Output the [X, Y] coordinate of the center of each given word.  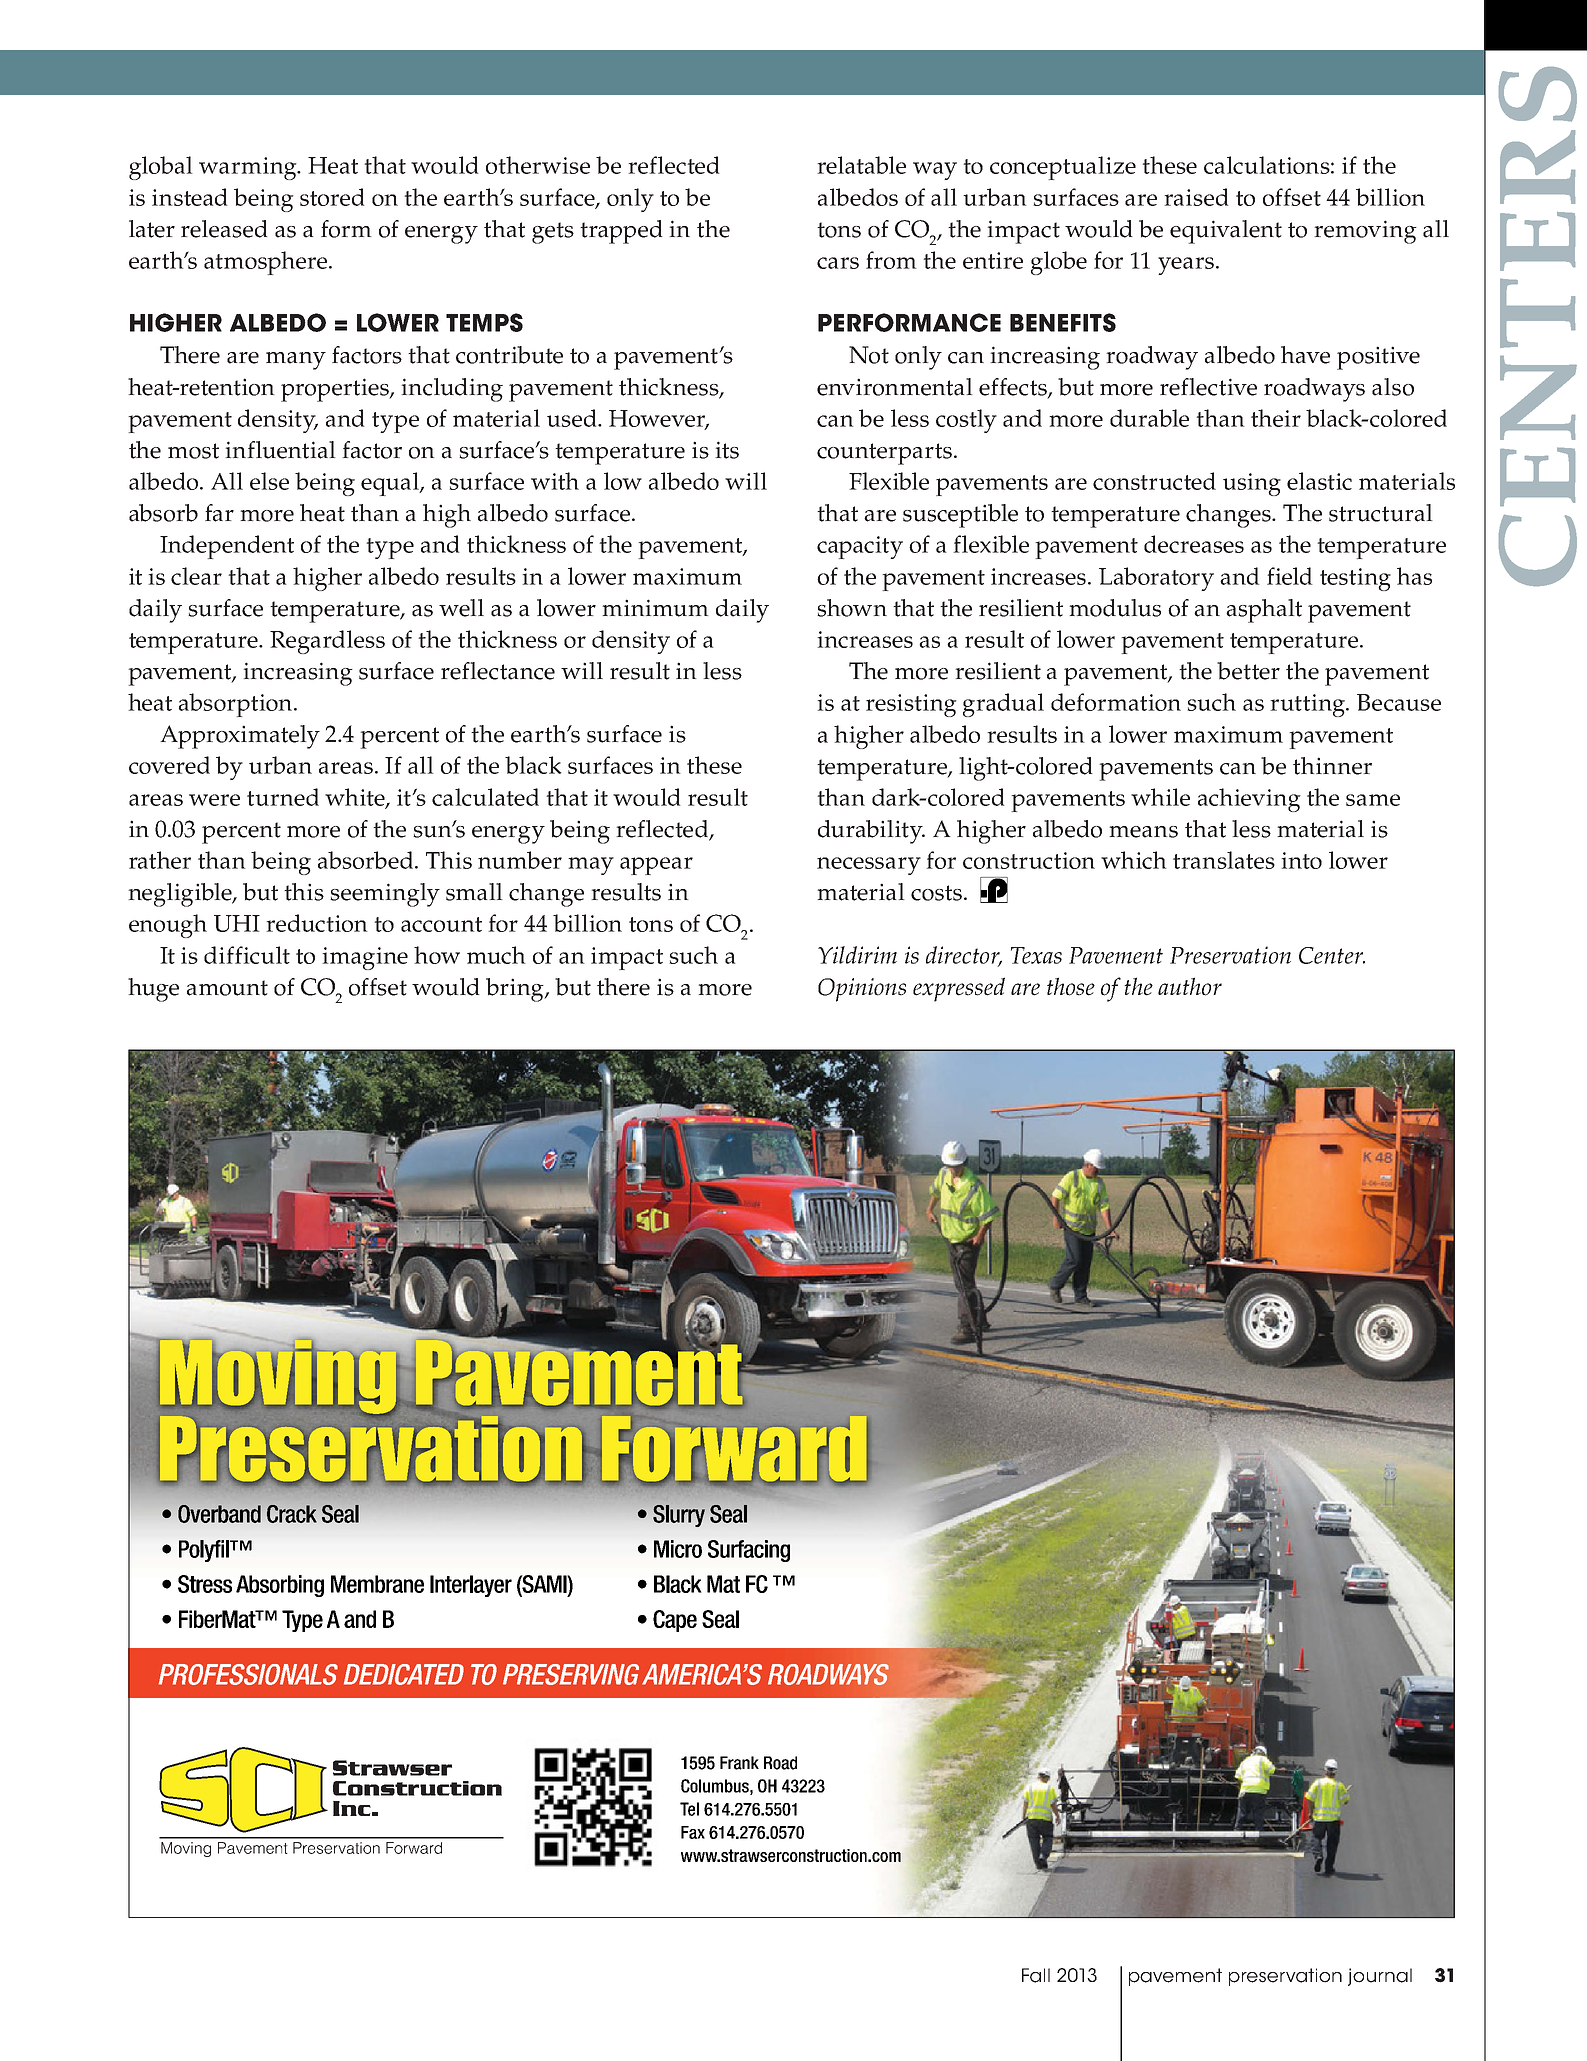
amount [227, 988]
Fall [1036, 1975]
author [1190, 986]
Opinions [862, 990]
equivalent [1226, 232]
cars [838, 263]
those [1071, 986]
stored [332, 197]
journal [1380, 1977]
